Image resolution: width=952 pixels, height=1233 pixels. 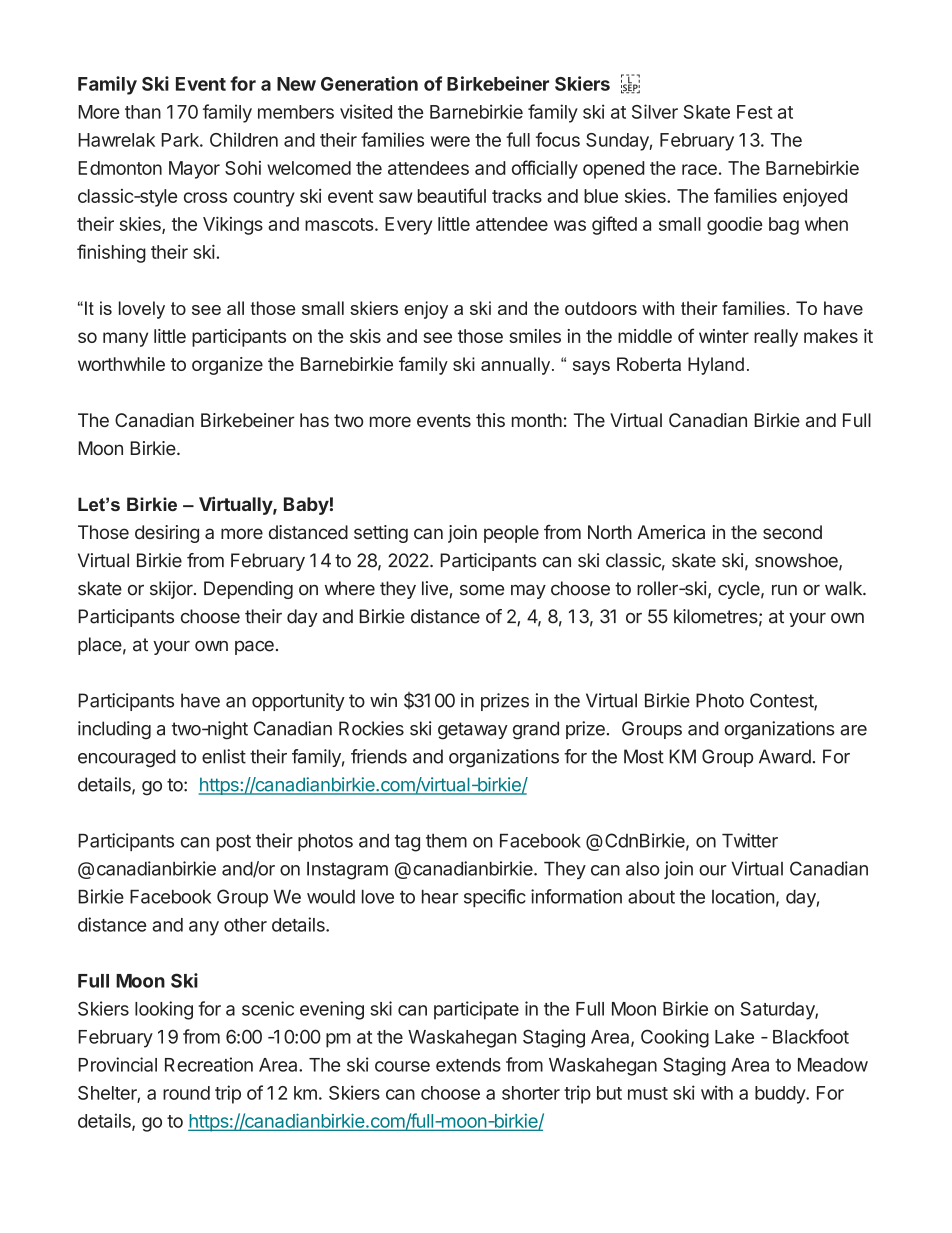 I want to click on were, so click(x=450, y=141).
